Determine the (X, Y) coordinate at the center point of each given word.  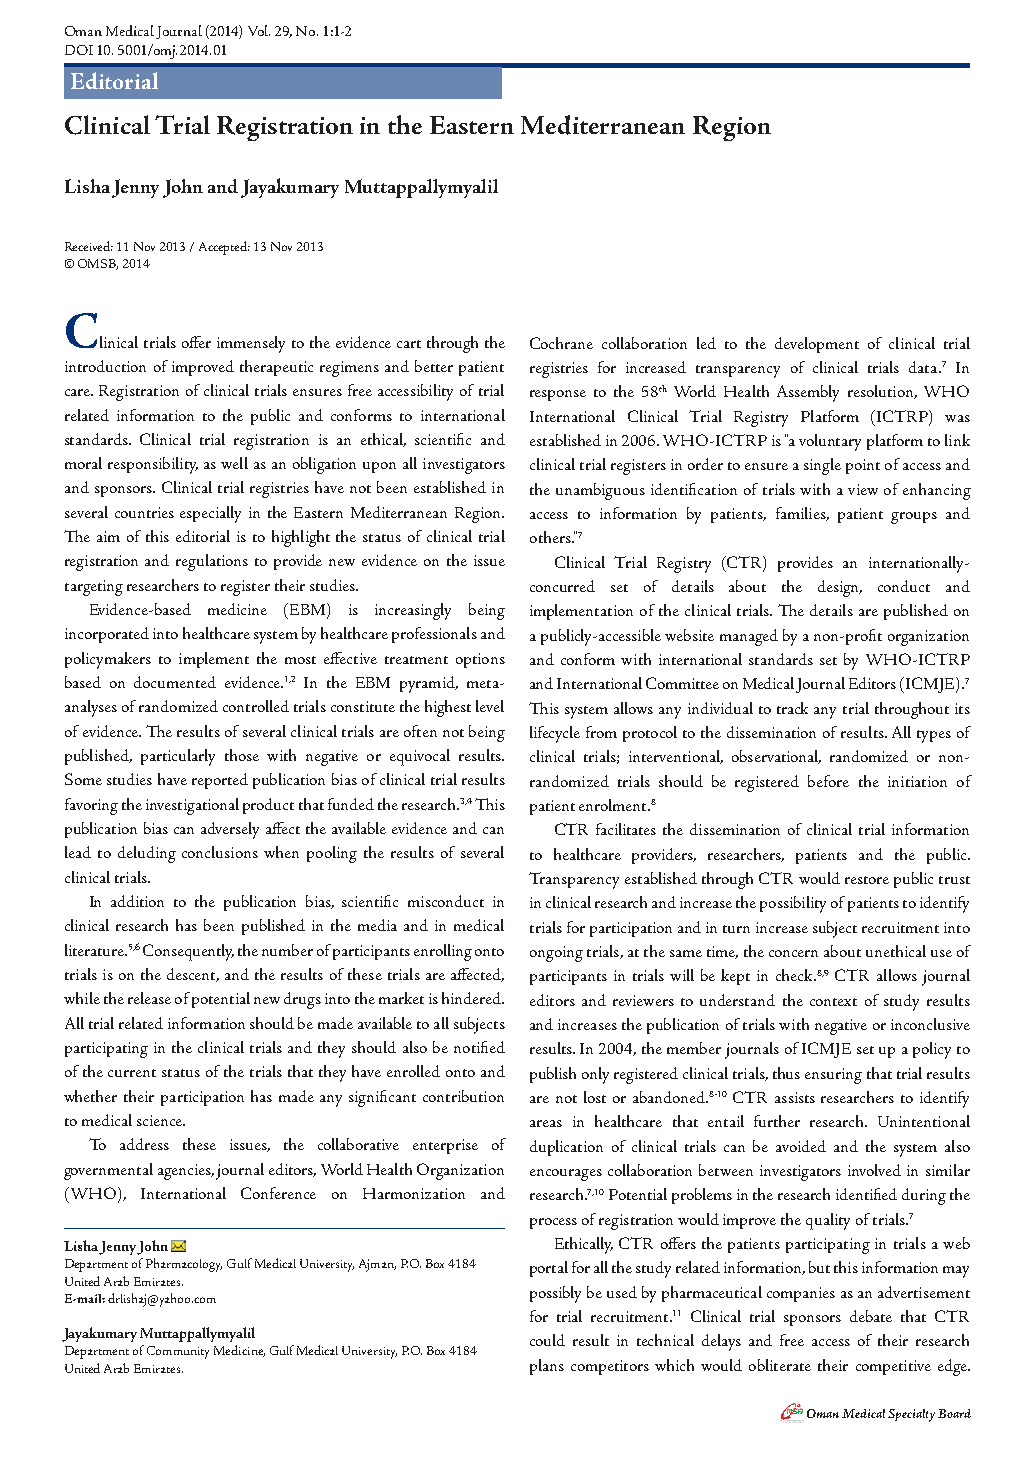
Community (178, 1352)
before (828, 781)
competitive (893, 1367)
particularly (178, 757)
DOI (79, 50)
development (817, 345)
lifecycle (555, 734)
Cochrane (561, 343)
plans (547, 1367)
